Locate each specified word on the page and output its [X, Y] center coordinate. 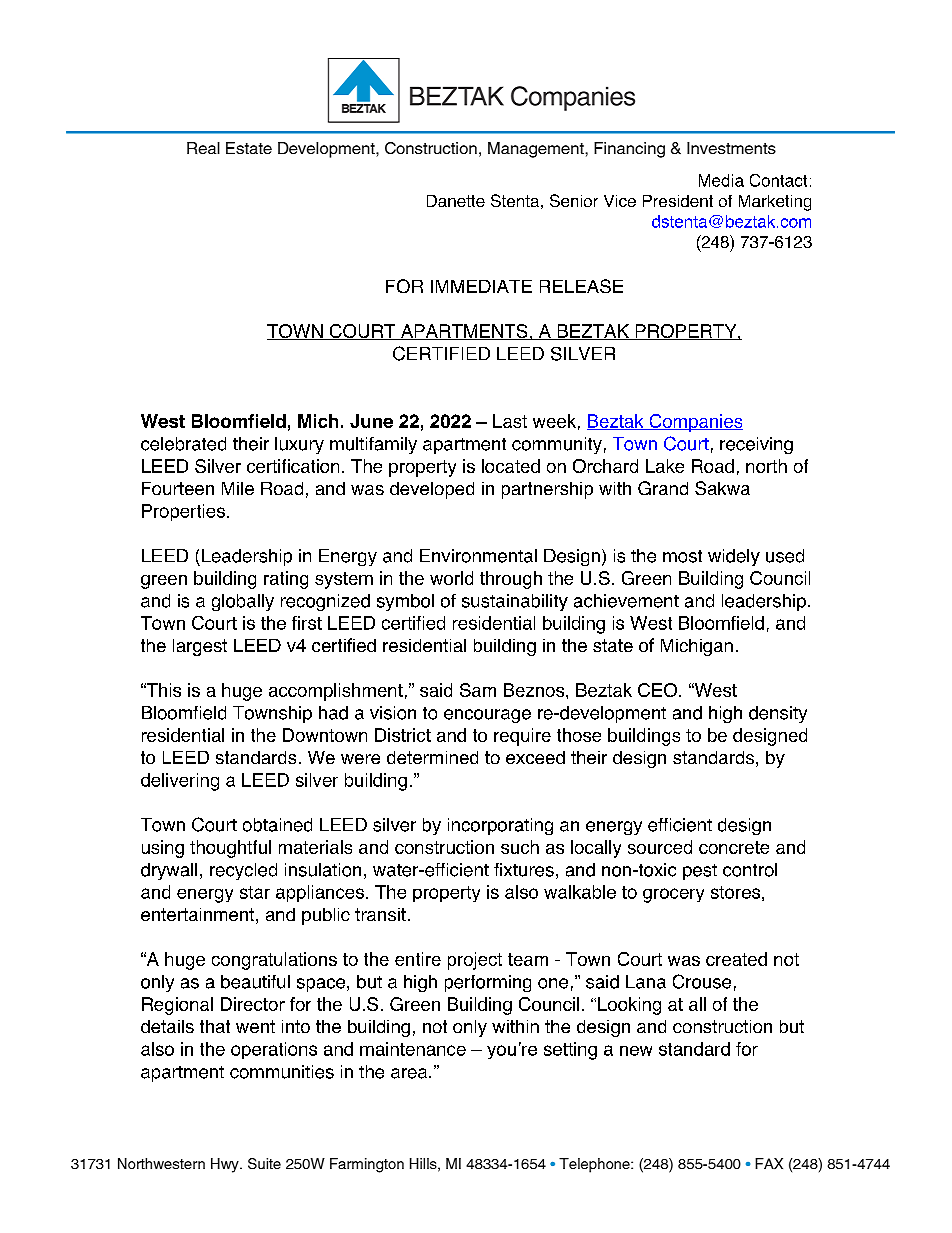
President [678, 201]
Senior [574, 200]
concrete [734, 847]
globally [243, 602]
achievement [626, 601]
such [520, 847]
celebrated [183, 444]
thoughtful [230, 849]
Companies [695, 423]
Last [510, 421]
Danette [456, 201]
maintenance [413, 1049]
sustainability [515, 602]
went [255, 1026]
